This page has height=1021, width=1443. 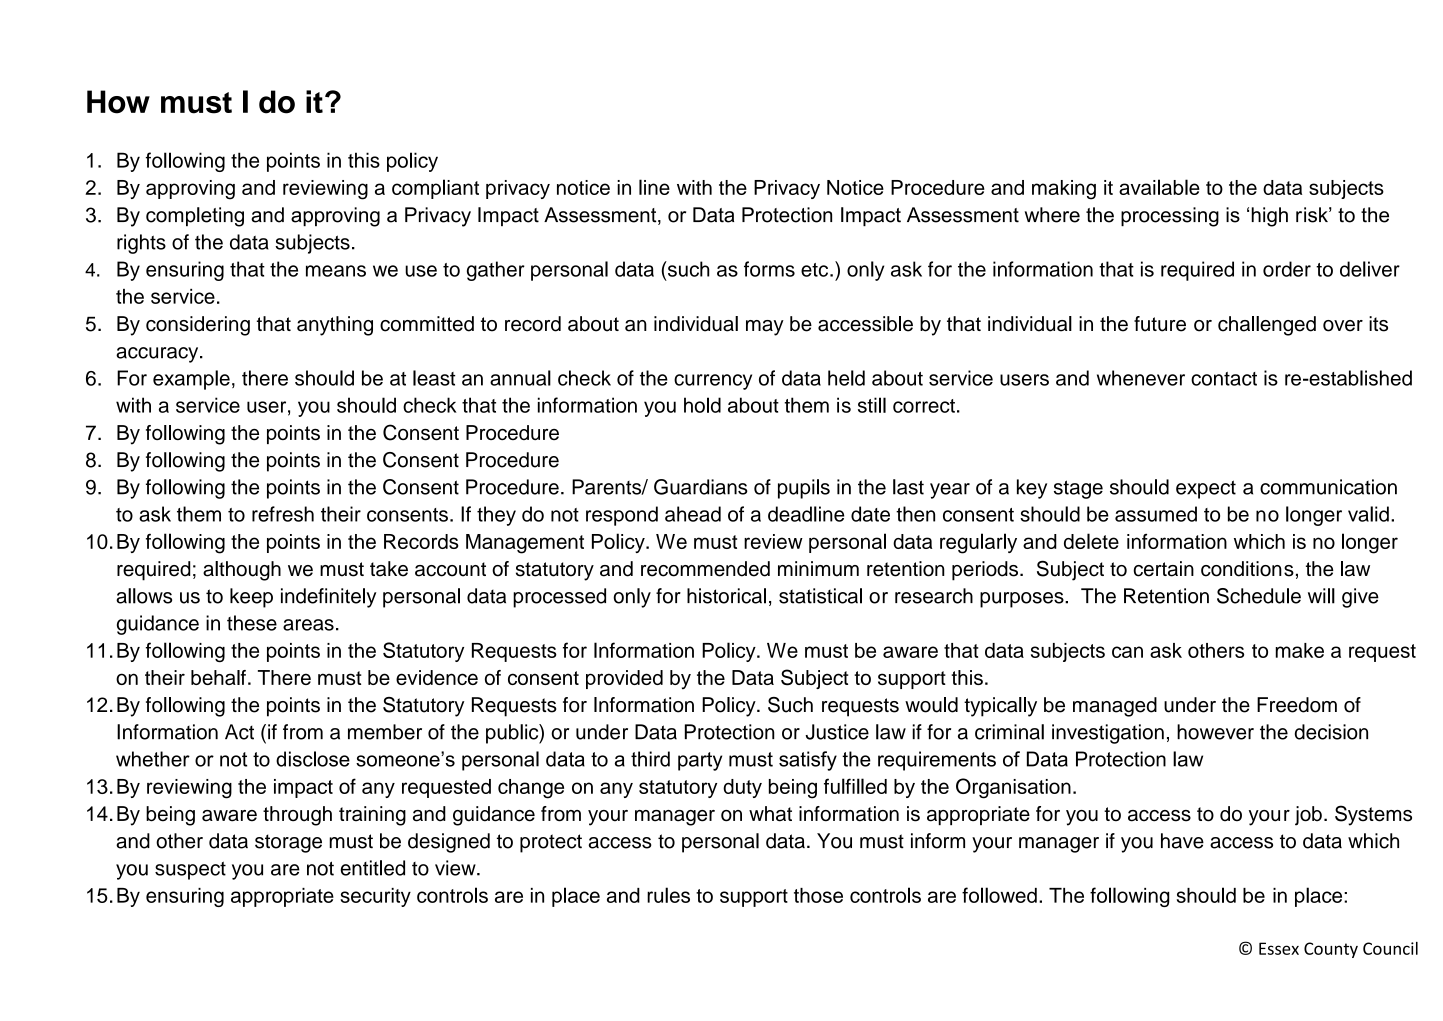 I want to click on completing, so click(x=195, y=217).
